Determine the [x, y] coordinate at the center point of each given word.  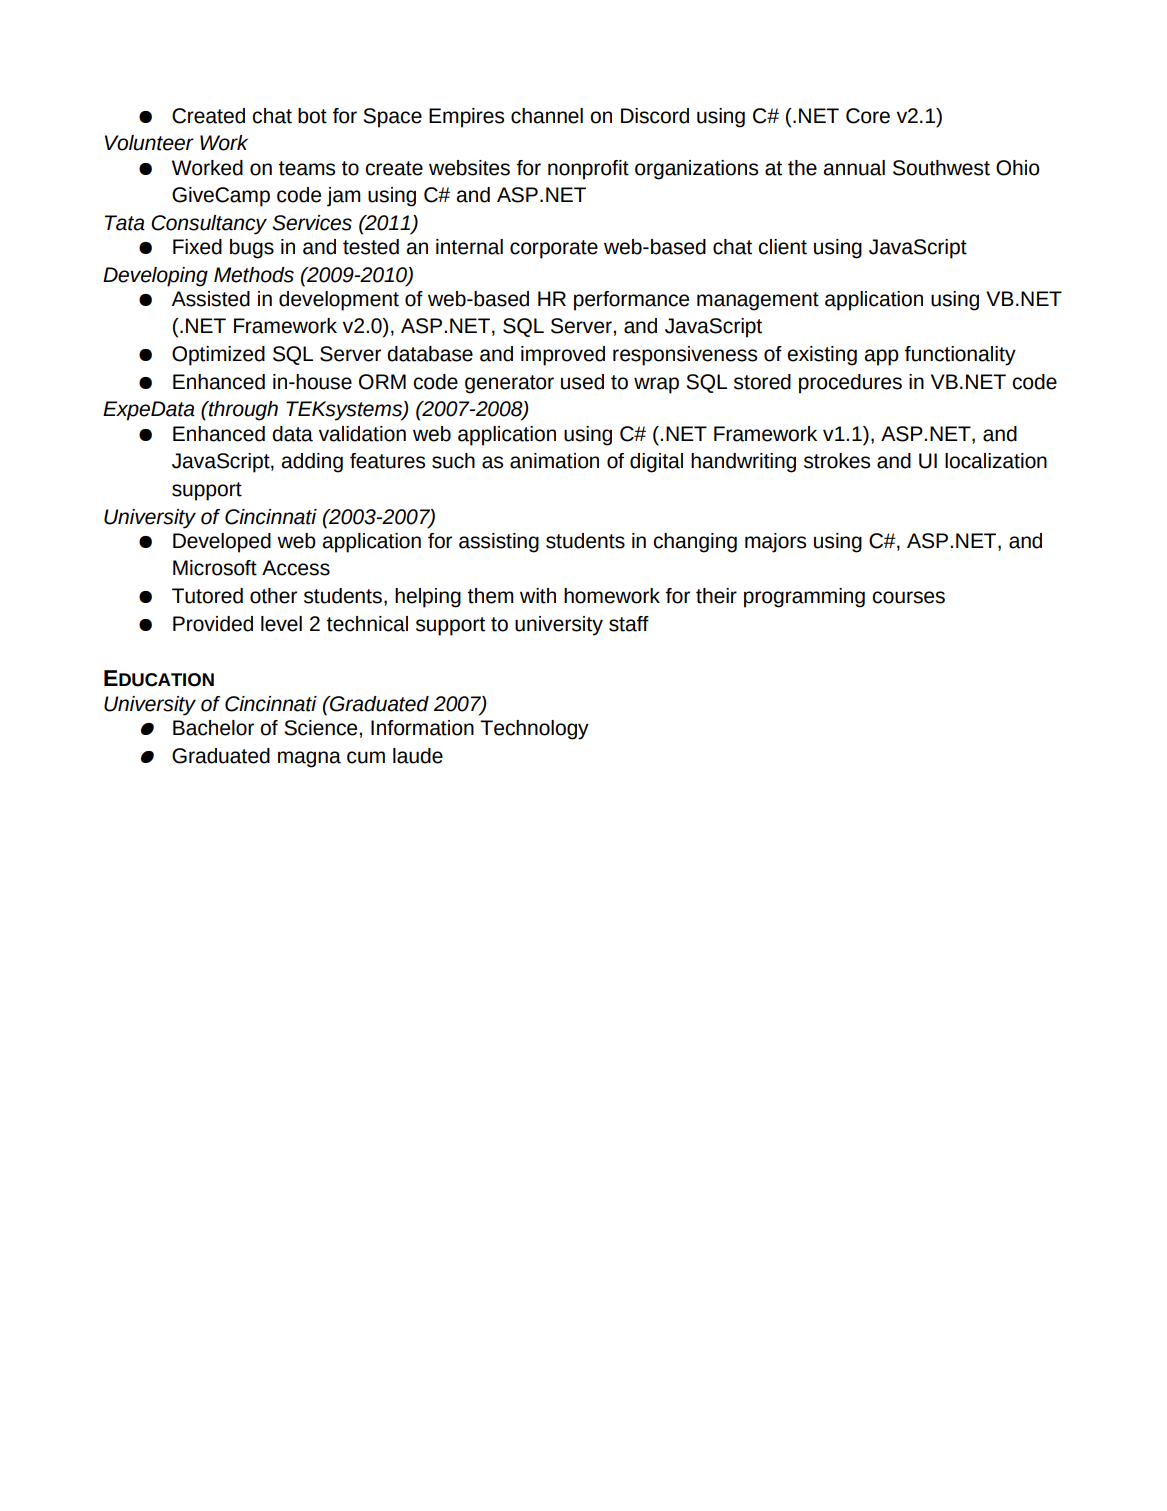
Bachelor [213, 728]
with [538, 596]
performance [631, 301]
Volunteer [149, 143]
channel [547, 116]
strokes [837, 461]
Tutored [207, 596]
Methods [254, 275]
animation [554, 461]
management [758, 301]
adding [312, 463]
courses [908, 597]
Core [868, 116]
